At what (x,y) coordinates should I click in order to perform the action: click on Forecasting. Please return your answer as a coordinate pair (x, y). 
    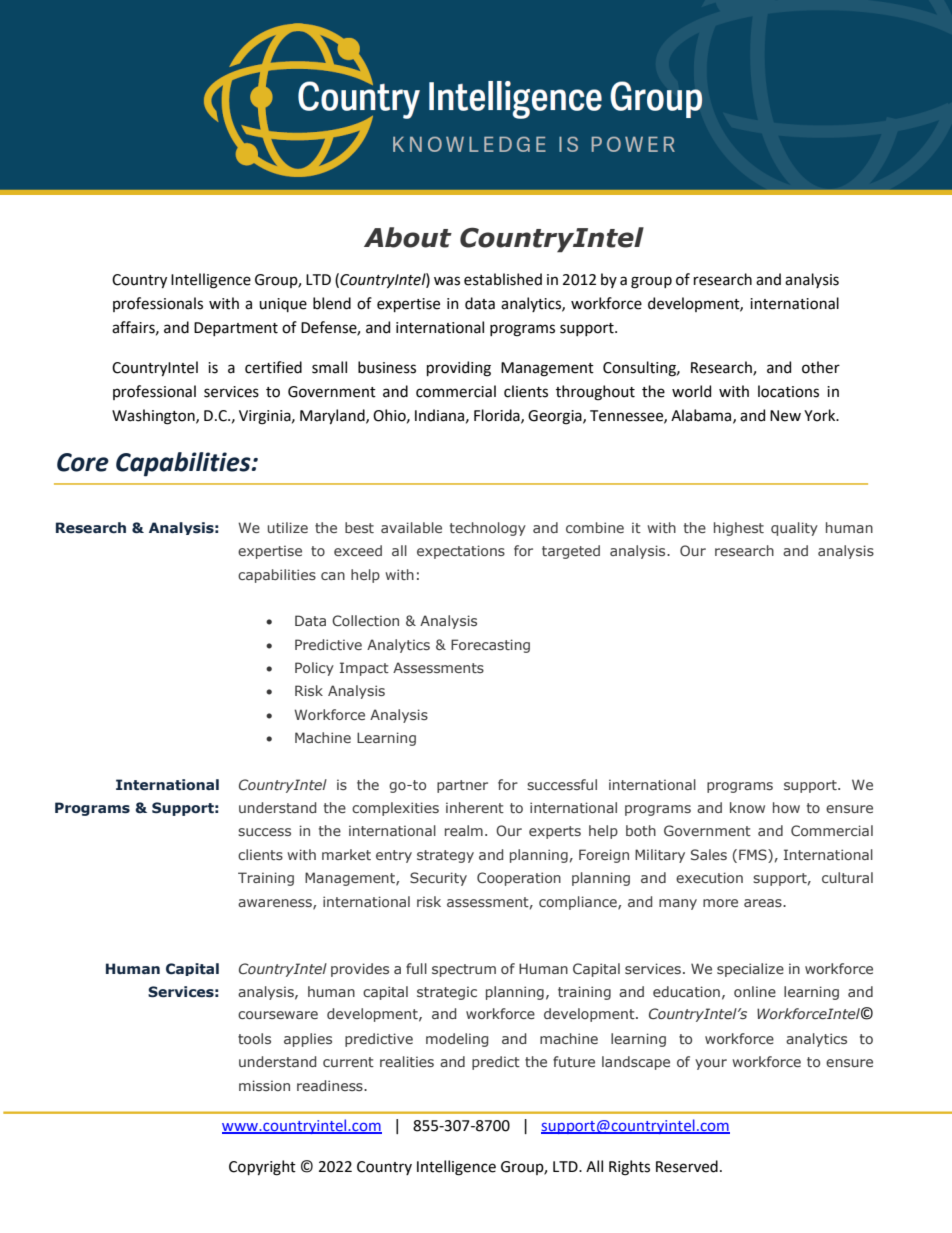
    Looking at the image, I should click on (490, 646).
